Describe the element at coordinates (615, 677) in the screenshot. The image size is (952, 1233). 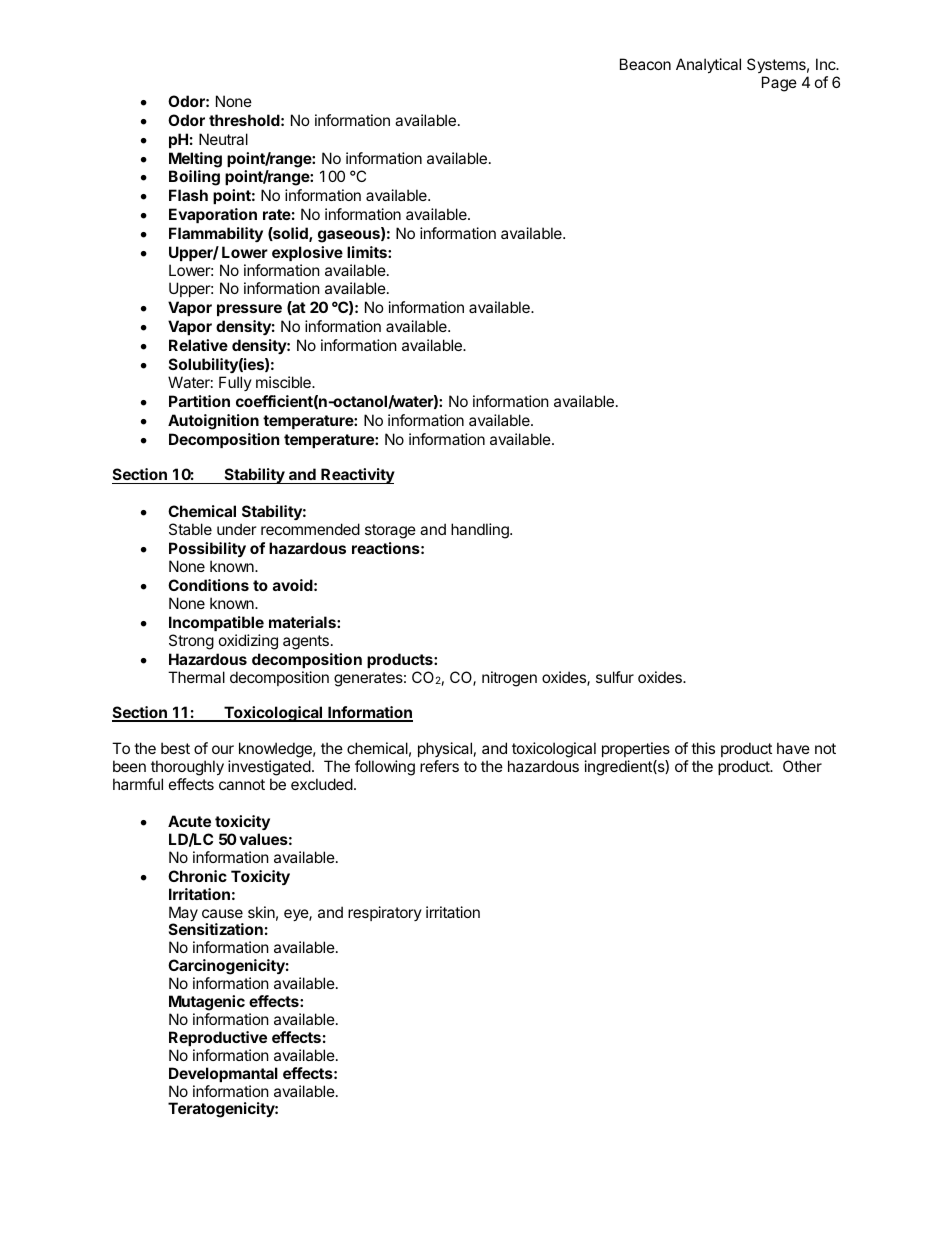
I see `sulfur` at that location.
